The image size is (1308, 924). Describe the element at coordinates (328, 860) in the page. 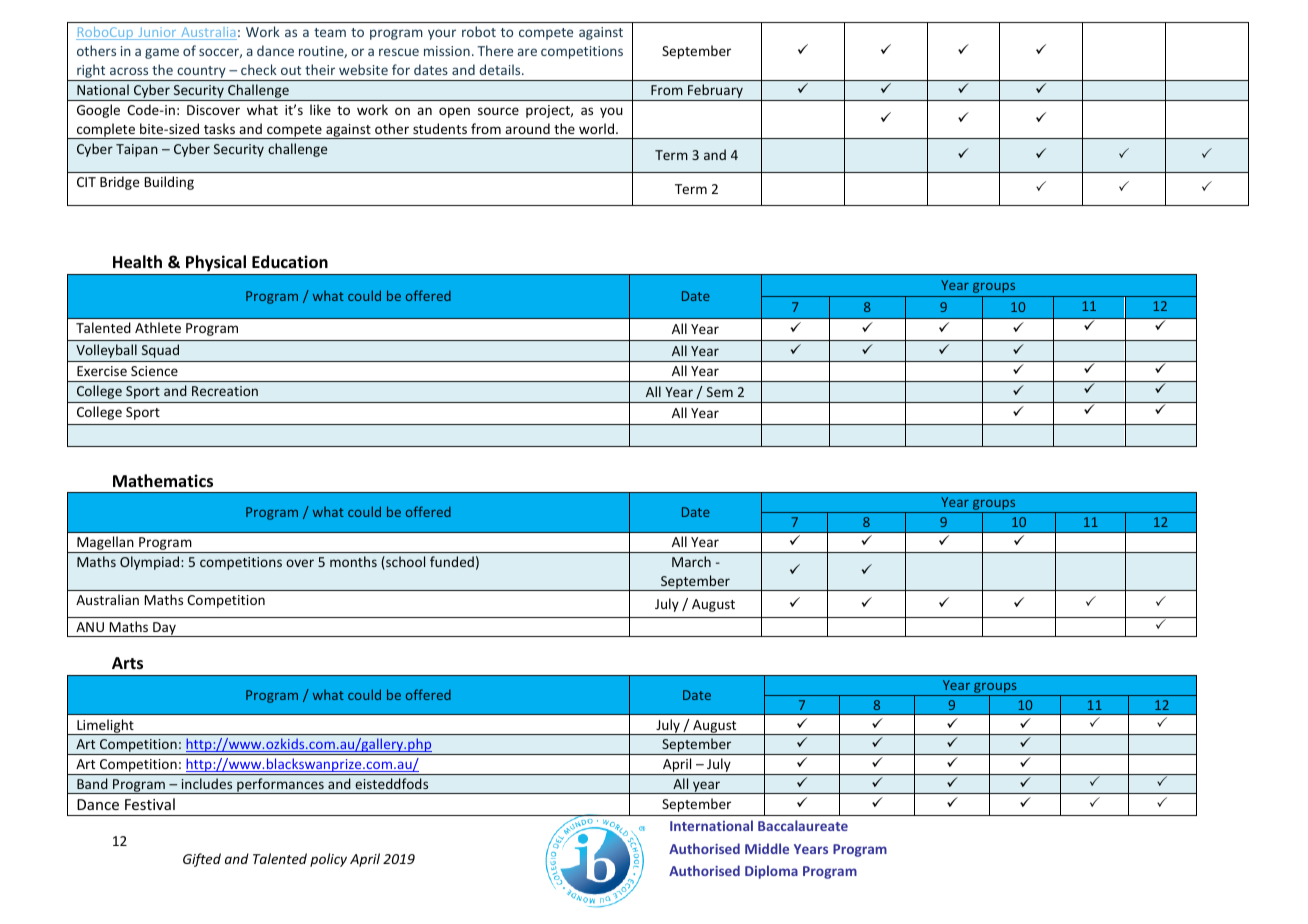

I see `policy` at that location.
